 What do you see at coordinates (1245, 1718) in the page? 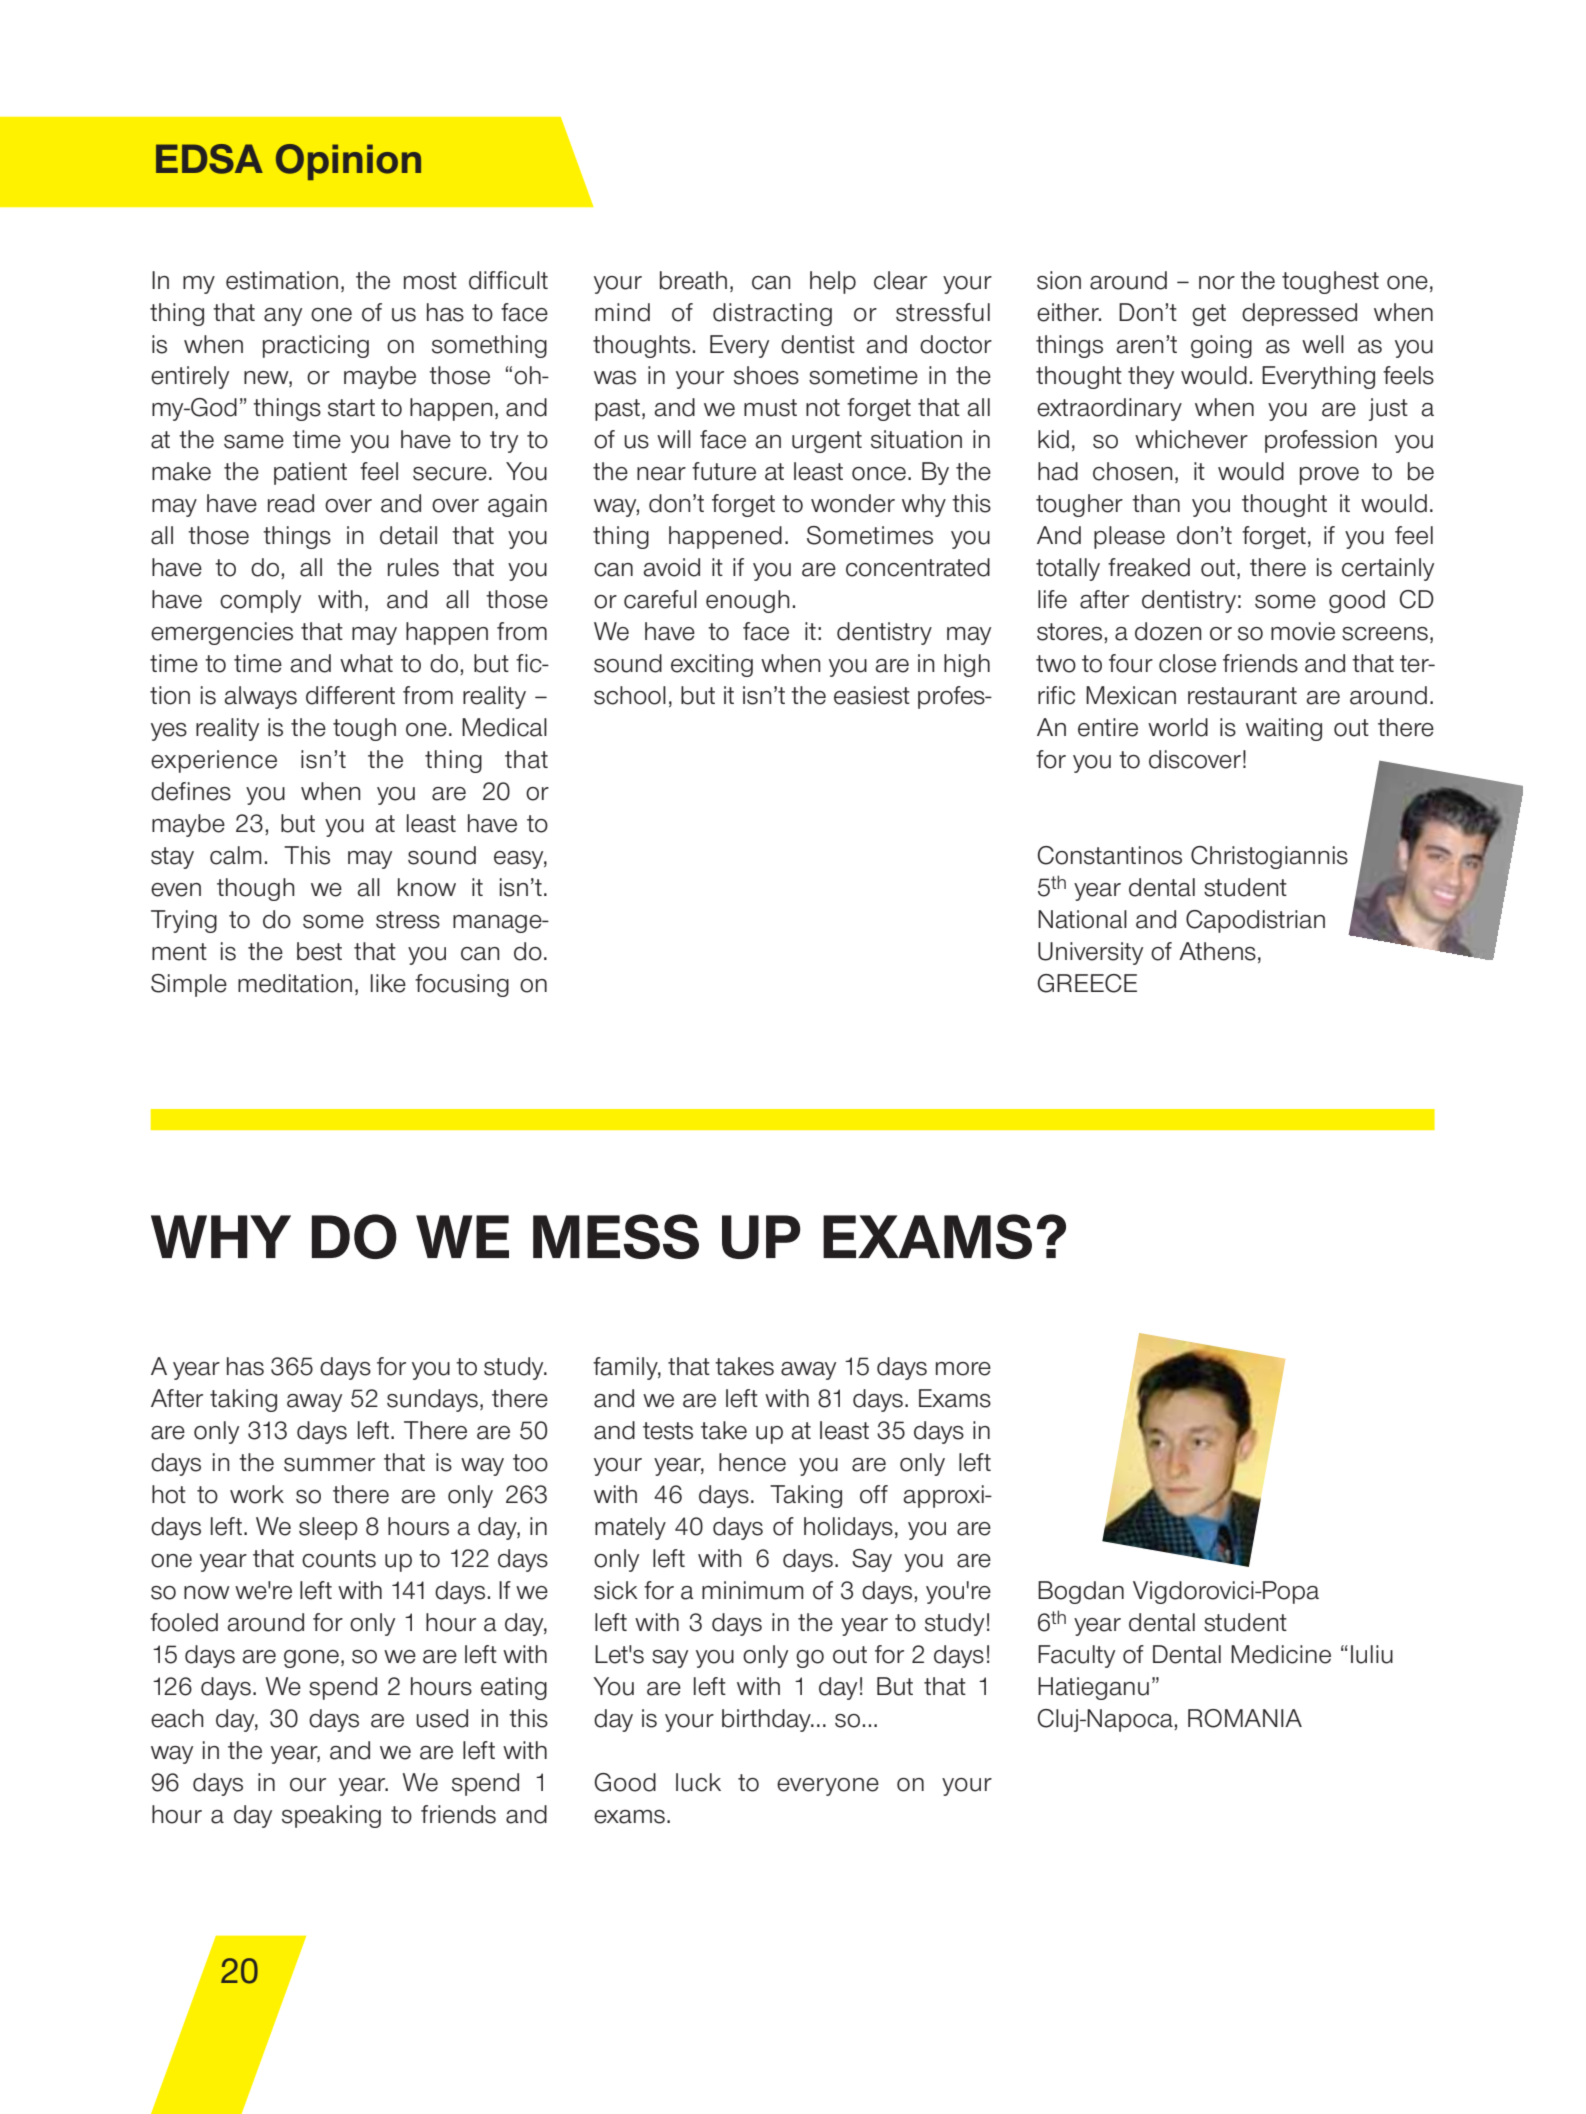
I see `ROMANIA` at bounding box center [1245, 1718].
